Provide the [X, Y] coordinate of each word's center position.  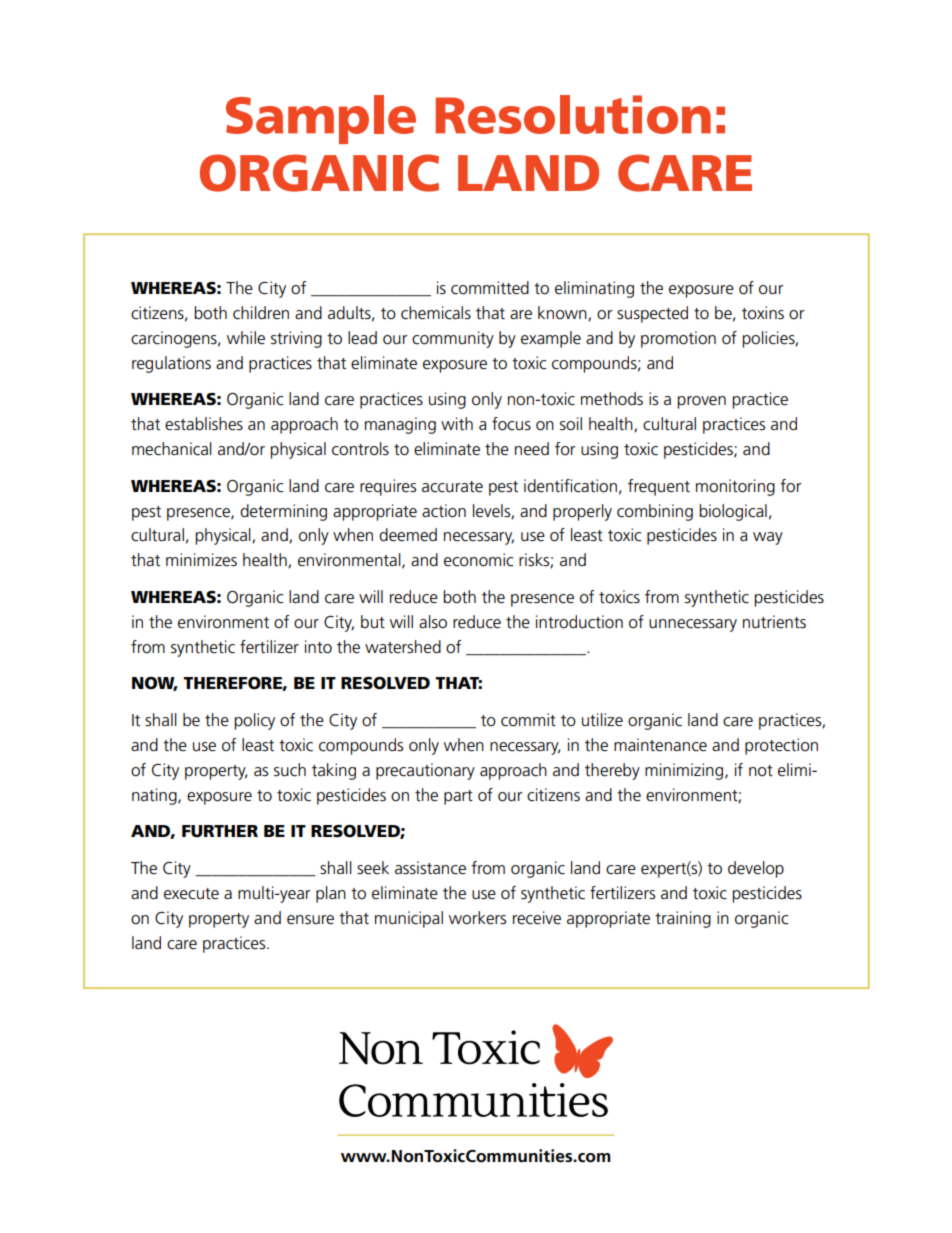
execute [191, 894]
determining [283, 512]
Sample [321, 119]
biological [733, 512]
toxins [763, 313]
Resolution [573, 114]
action [444, 511]
